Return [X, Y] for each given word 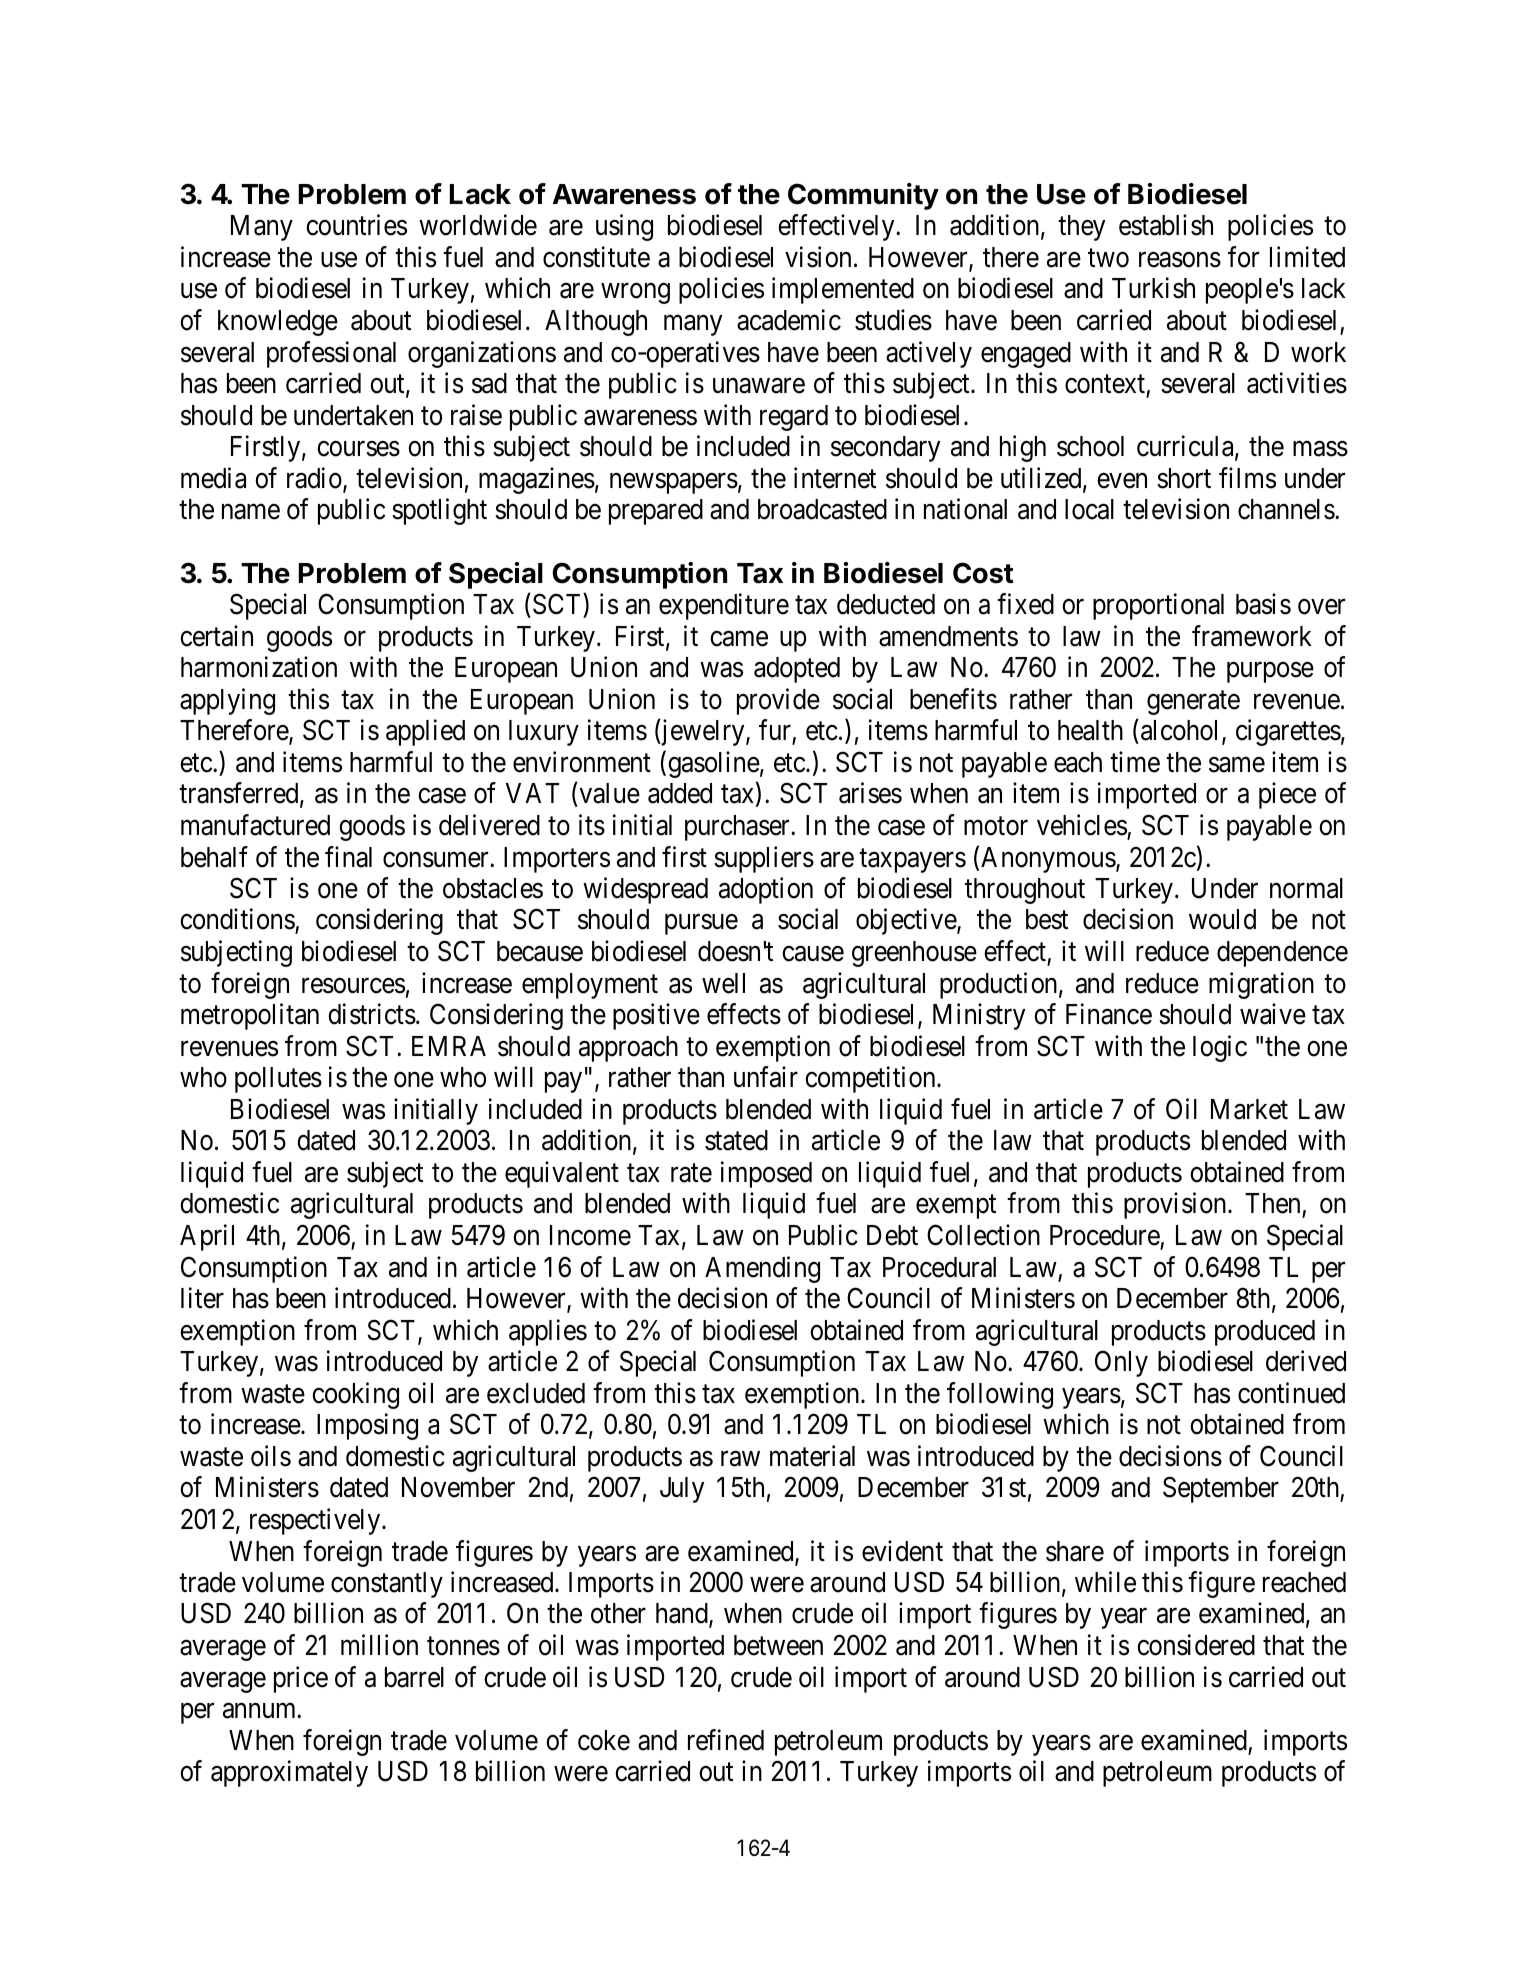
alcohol [1182, 731]
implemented [843, 291]
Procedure [1105, 1235]
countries [356, 225]
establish [1166, 225]
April [207, 1237]
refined [726, 1740]
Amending [762, 1269]
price [301, 1679]
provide [778, 701]
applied [425, 732]
